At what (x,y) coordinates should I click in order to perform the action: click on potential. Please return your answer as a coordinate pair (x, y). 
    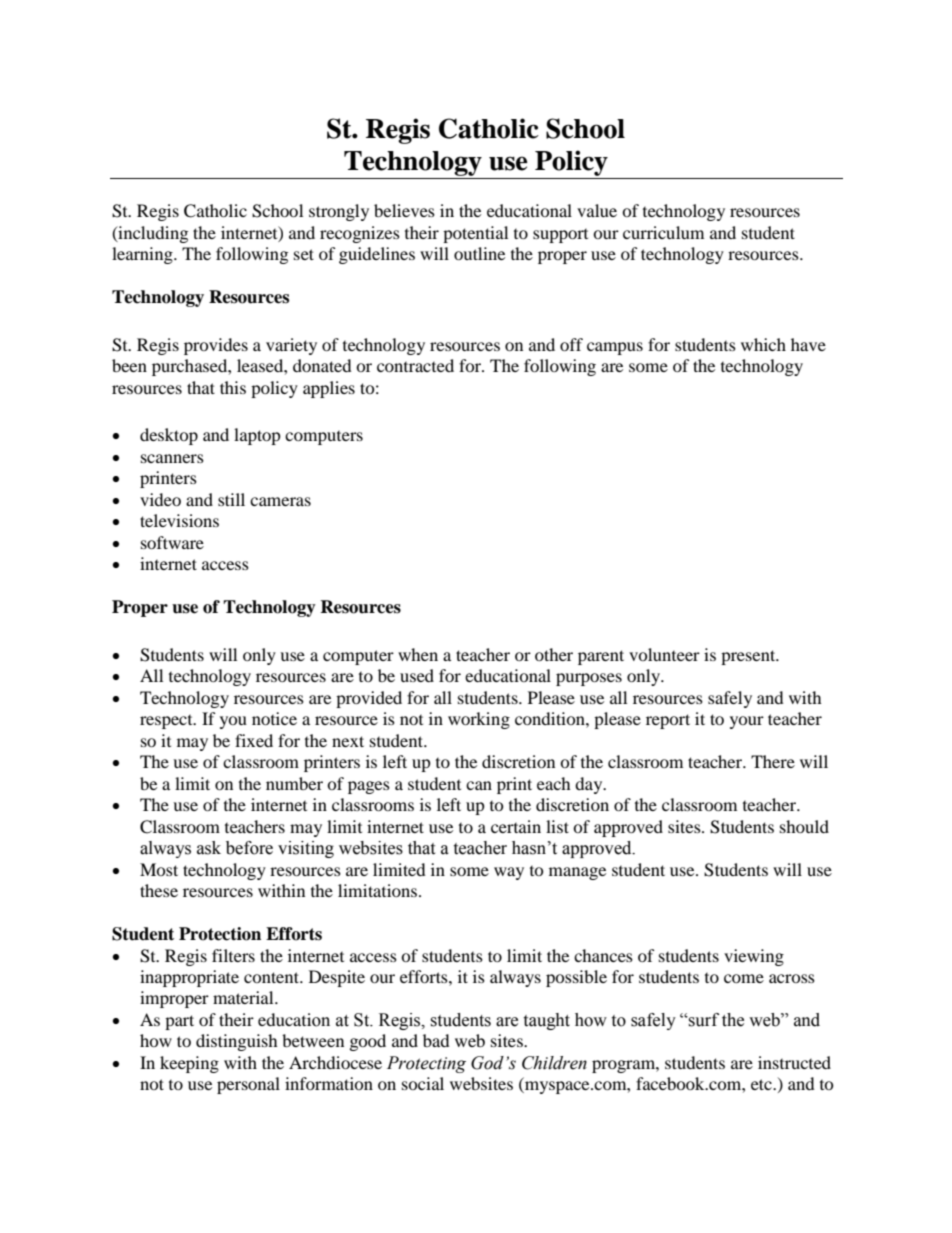
    Looking at the image, I should click on (475, 234).
